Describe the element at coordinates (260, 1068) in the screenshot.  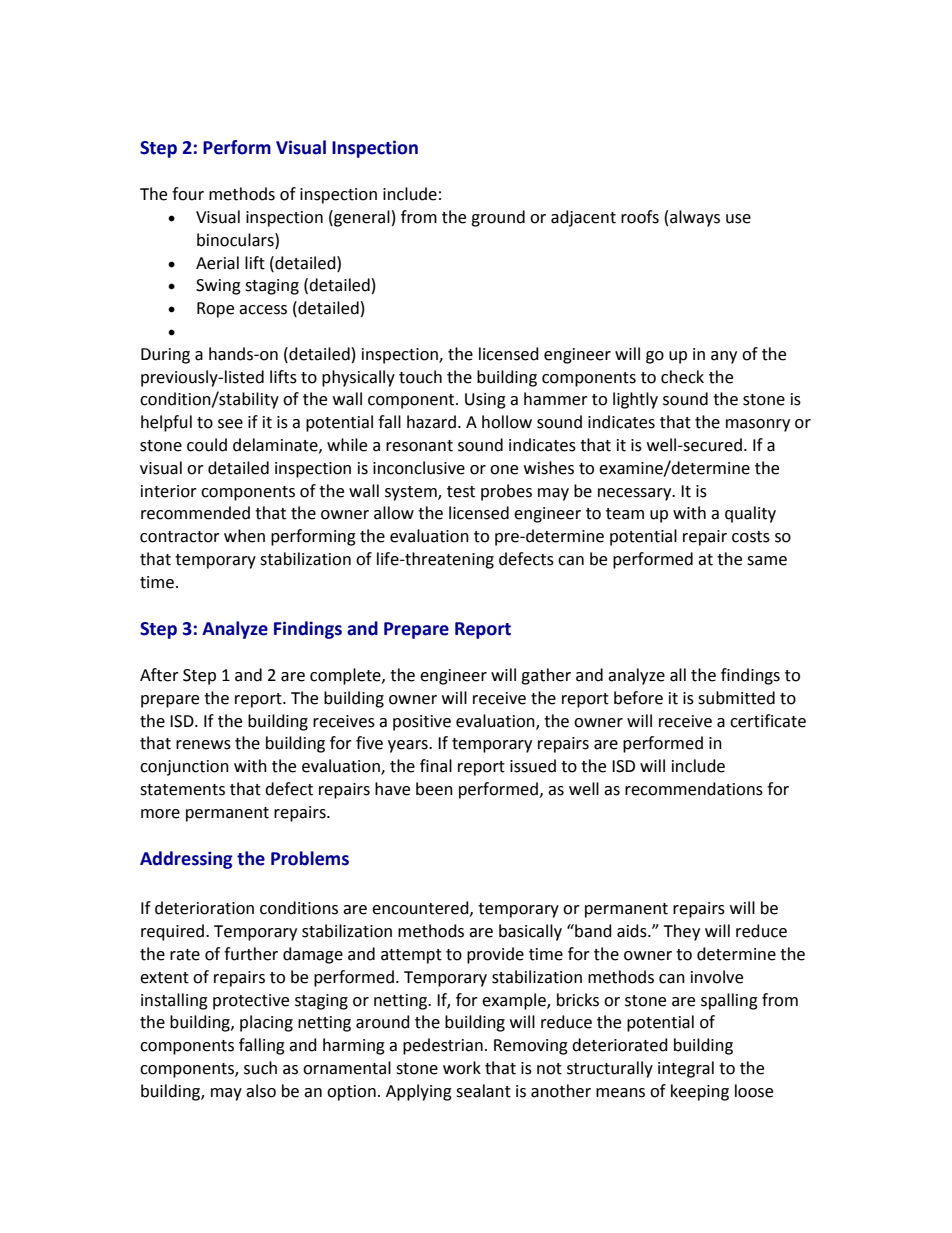
I see `such` at that location.
